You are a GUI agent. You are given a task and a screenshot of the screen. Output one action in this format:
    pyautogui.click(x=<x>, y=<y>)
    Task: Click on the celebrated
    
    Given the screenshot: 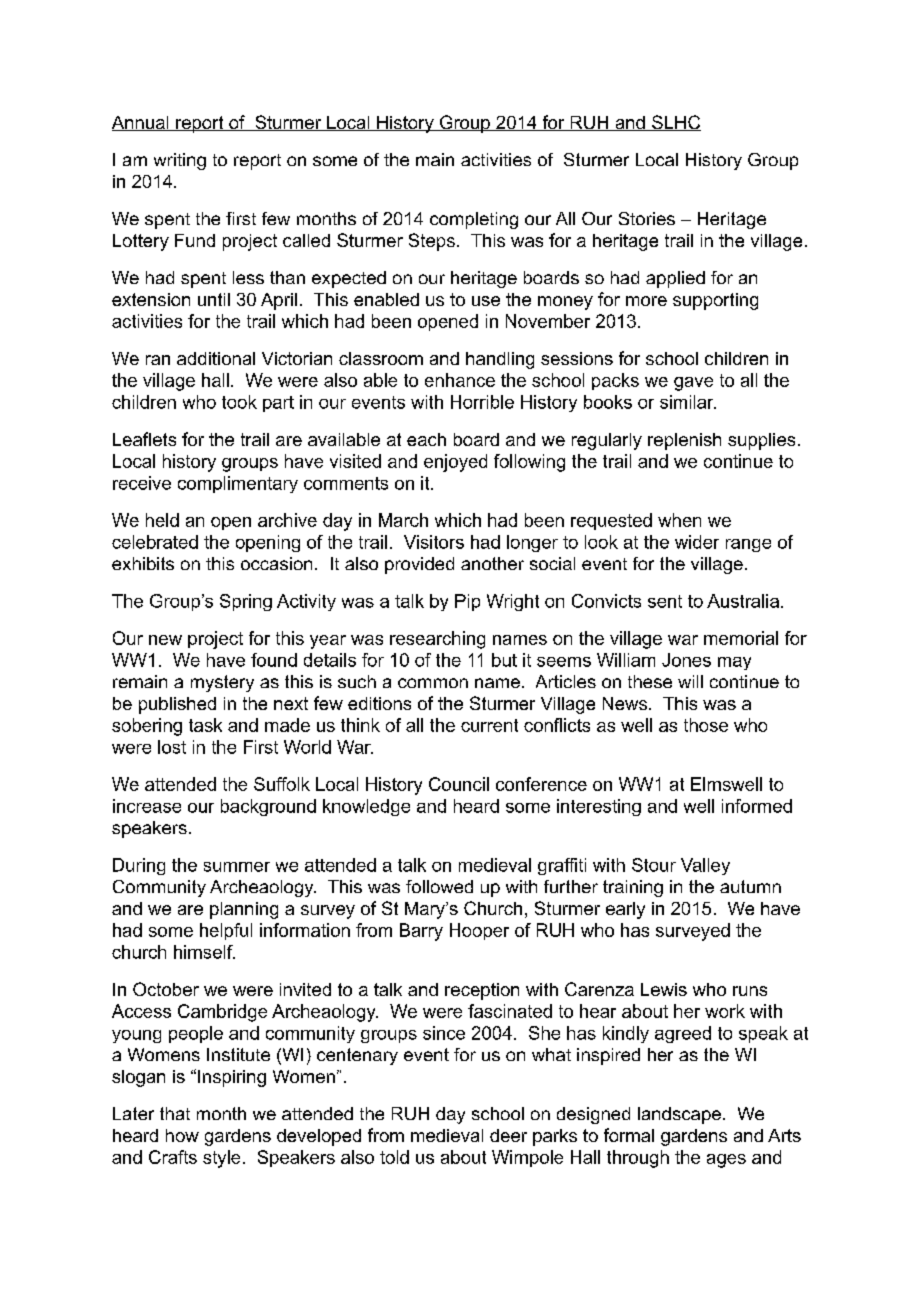 What is the action you would take?
    pyautogui.click(x=155, y=542)
